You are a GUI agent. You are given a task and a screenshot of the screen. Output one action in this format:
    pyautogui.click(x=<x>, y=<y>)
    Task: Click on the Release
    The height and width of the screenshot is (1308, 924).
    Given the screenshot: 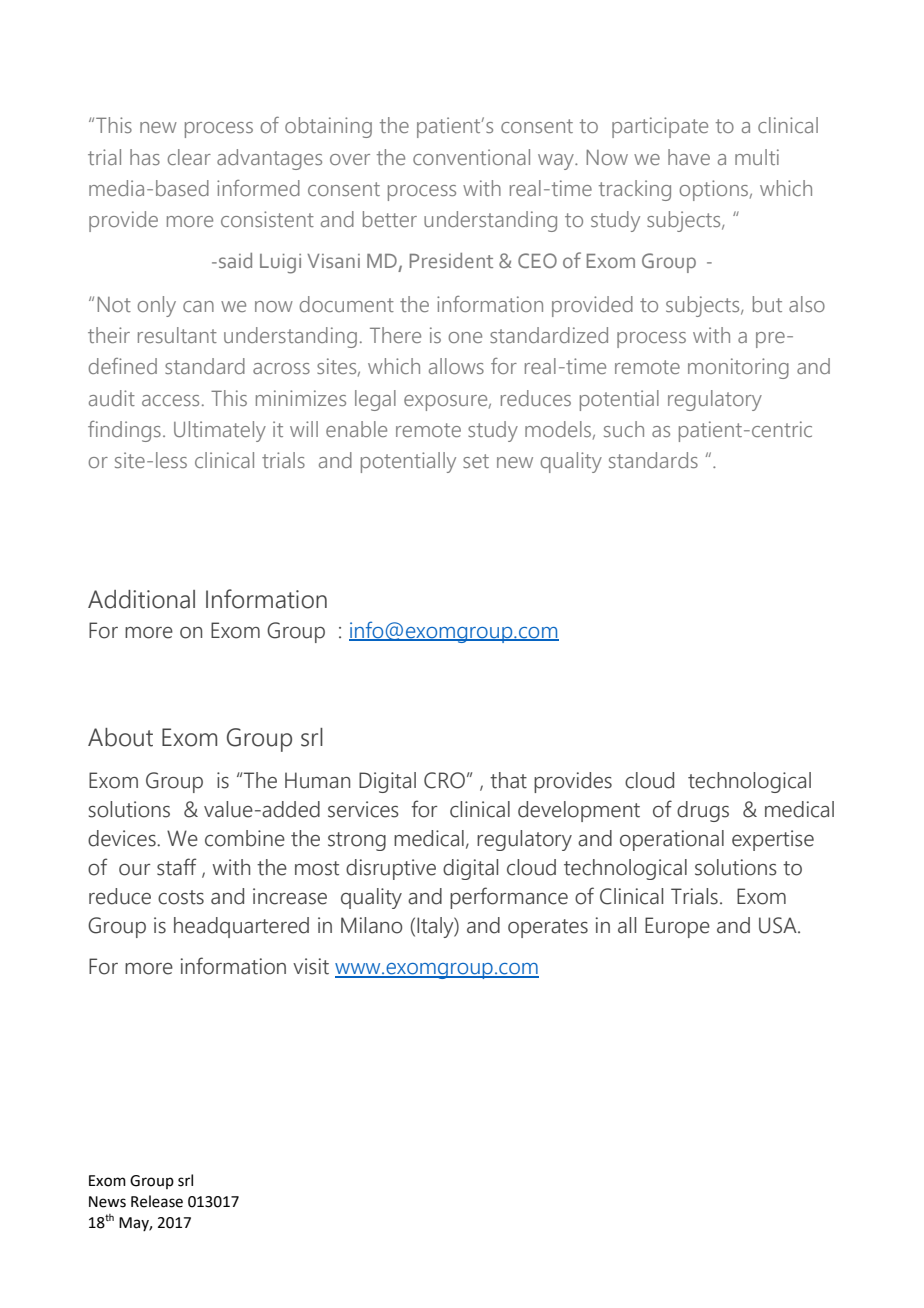 What is the action you would take?
    pyautogui.click(x=157, y=1201)
